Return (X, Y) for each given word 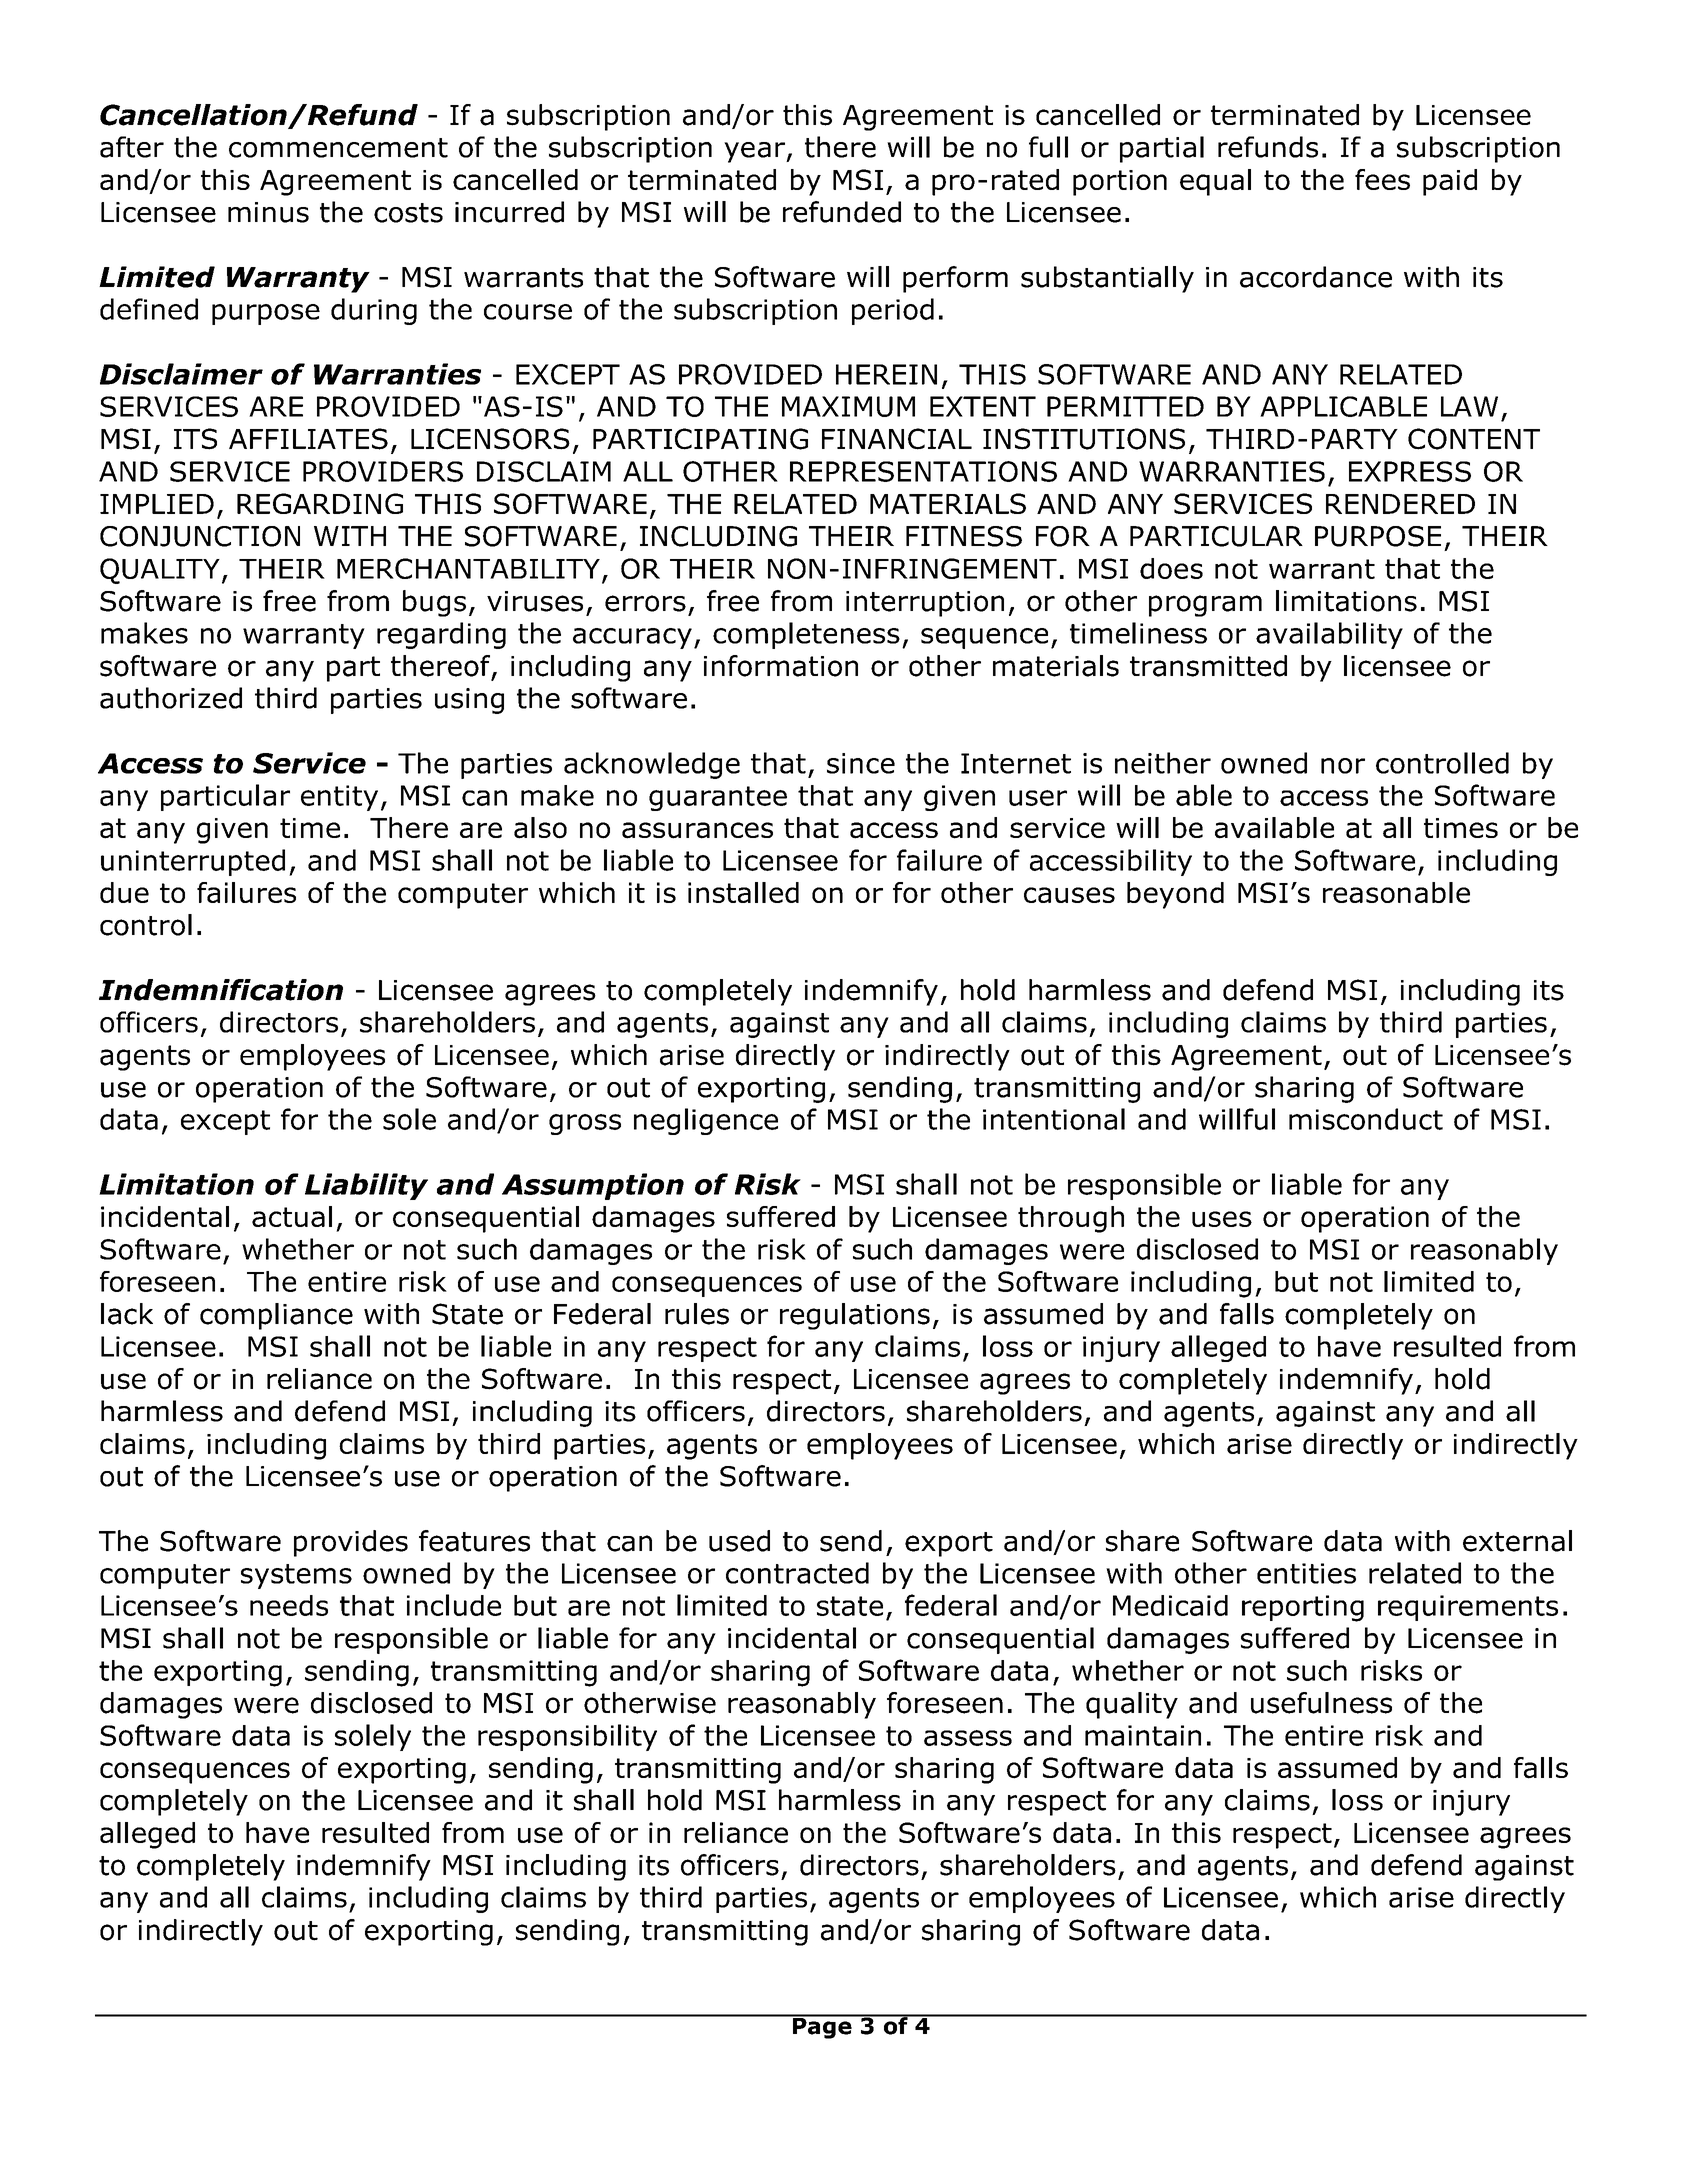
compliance (276, 1316)
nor (1343, 766)
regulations (855, 1316)
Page (822, 2027)
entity (339, 798)
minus (268, 212)
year (755, 152)
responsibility (567, 1737)
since (861, 763)
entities (1306, 1573)
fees (1382, 179)
